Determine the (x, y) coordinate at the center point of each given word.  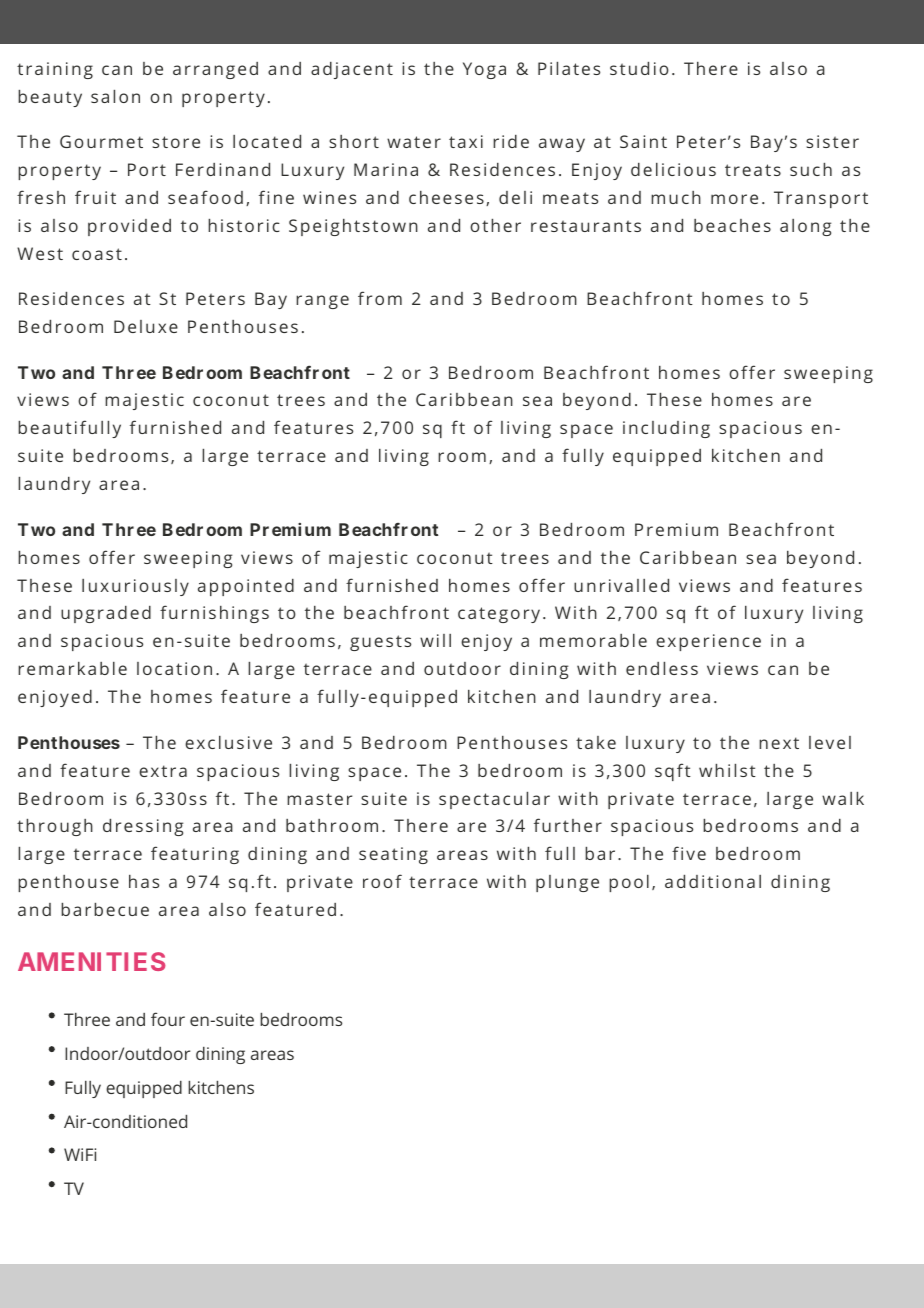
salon (115, 96)
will (435, 640)
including (666, 429)
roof (382, 881)
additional (713, 881)
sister (832, 141)
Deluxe (146, 326)
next (779, 743)
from (380, 298)
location (174, 668)
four (168, 1019)
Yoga (484, 70)
